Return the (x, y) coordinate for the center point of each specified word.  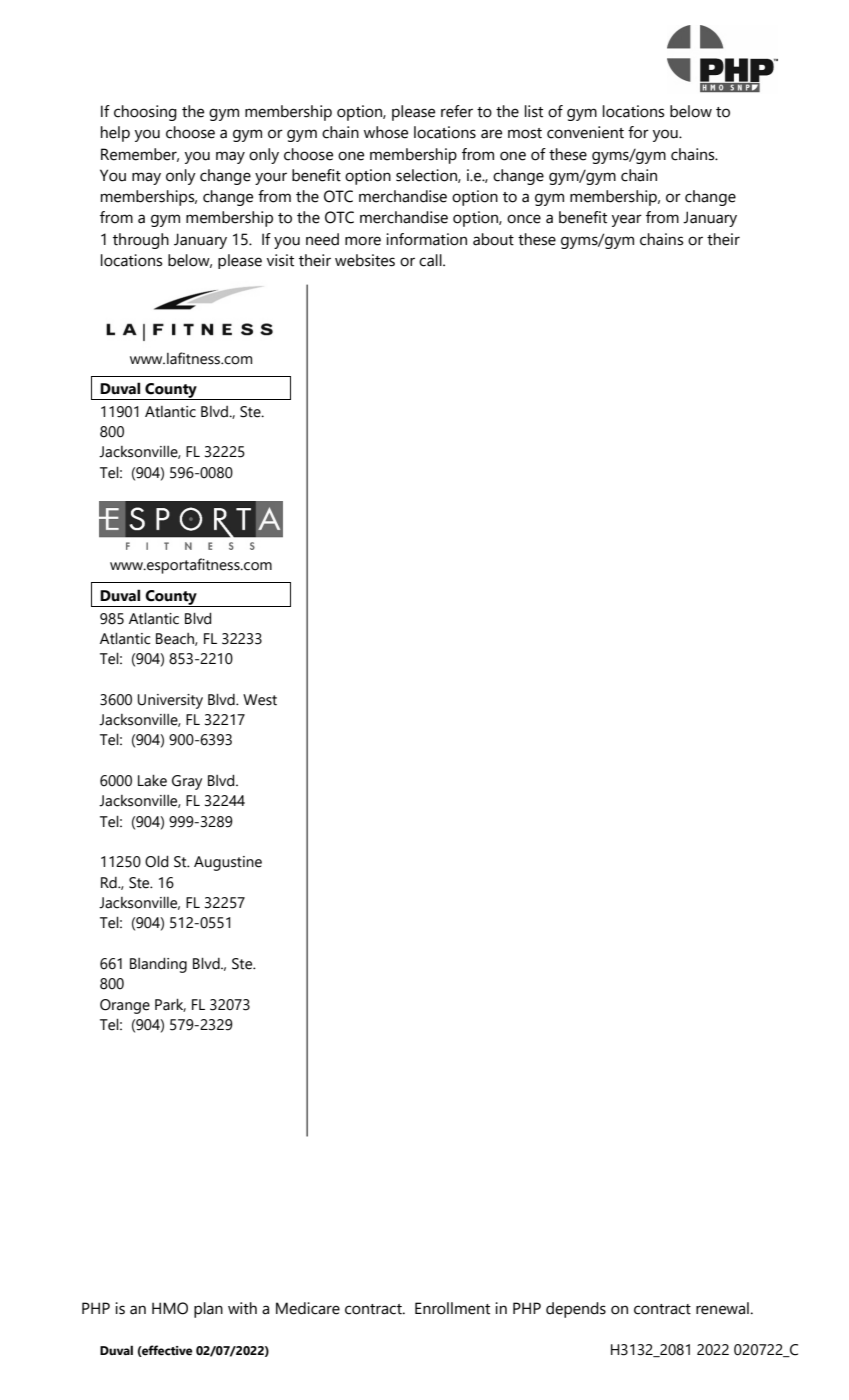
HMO (170, 1308)
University (170, 701)
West (260, 700)
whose (386, 132)
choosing (145, 113)
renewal (722, 1308)
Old (157, 861)
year (627, 220)
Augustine (228, 863)
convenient (585, 132)
